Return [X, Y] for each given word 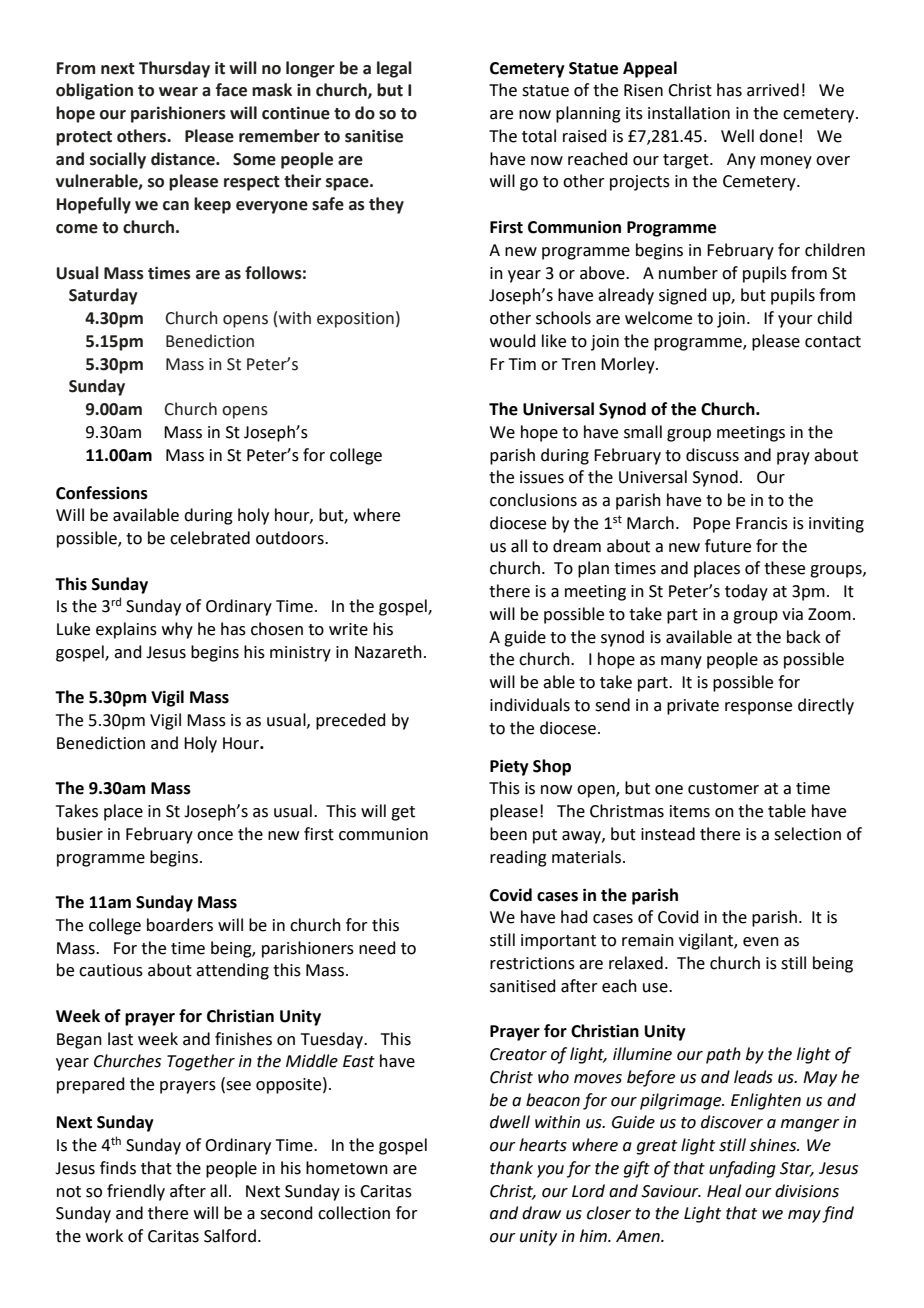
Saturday [103, 296]
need [377, 948]
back [804, 637]
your [795, 321]
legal [394, 69]
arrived [773, 90]
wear [178, 92]
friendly [136, 1192]
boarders [180, 925]
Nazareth [388, 652]
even [761, 942]
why [177, 630]
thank [511, 1168]
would [513, 341]
